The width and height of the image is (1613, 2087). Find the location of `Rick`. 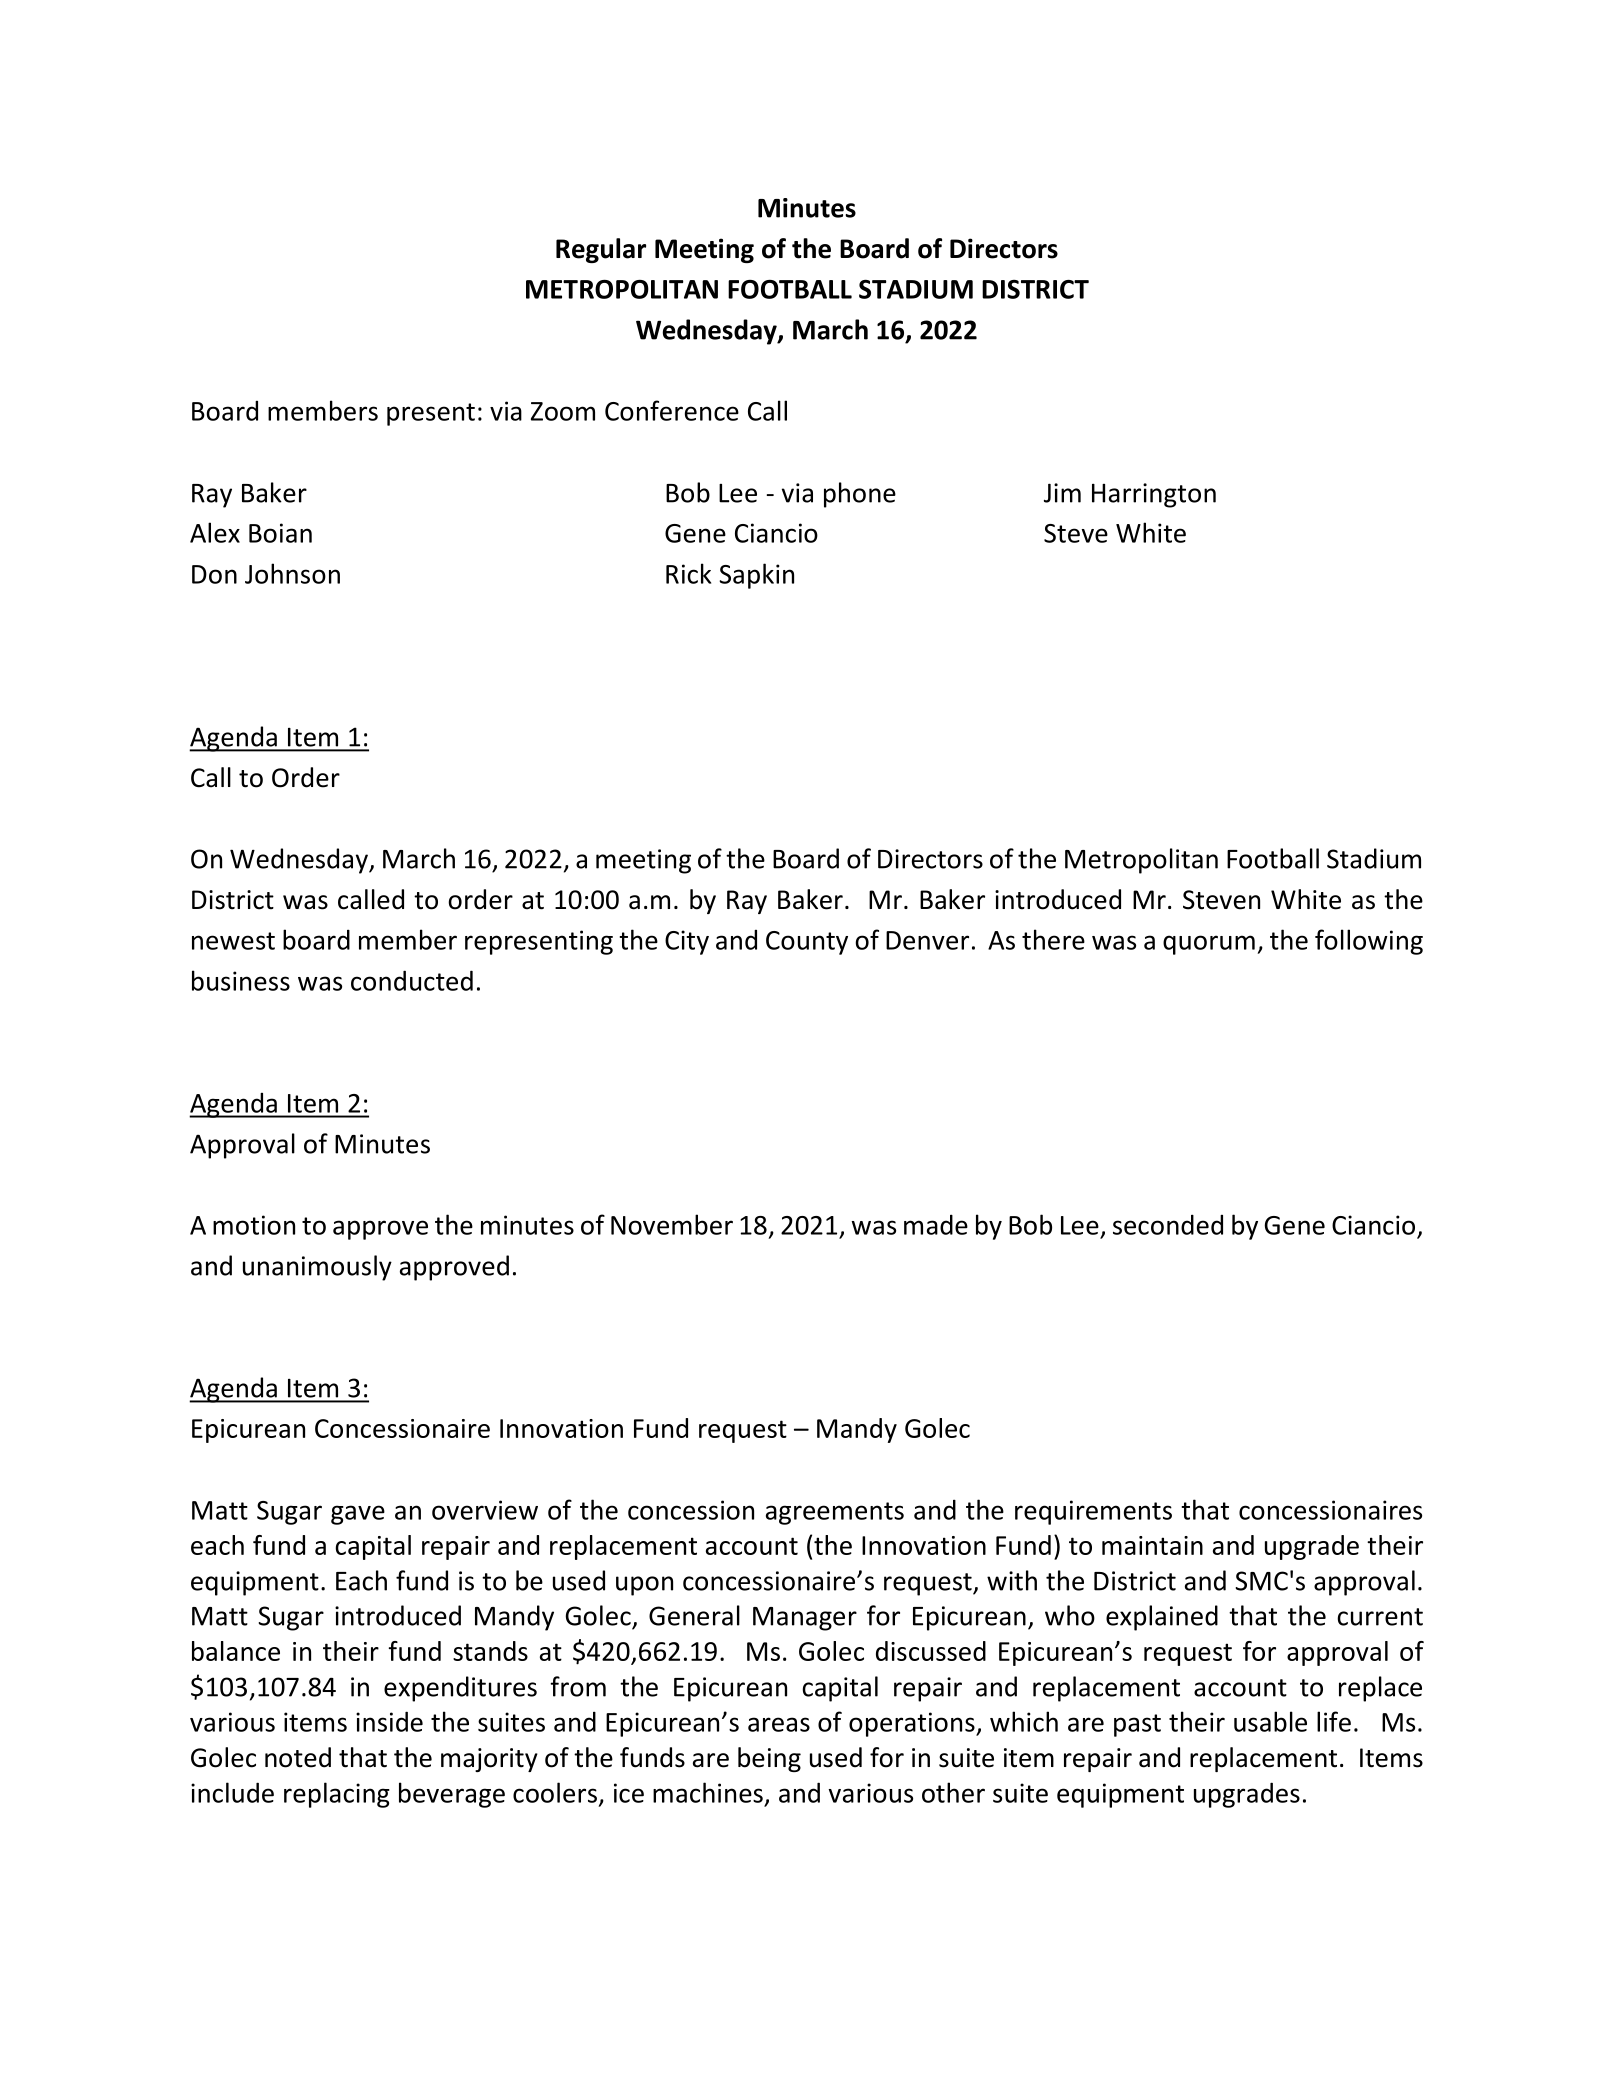

Rick is located at coordinates (688, 573).
